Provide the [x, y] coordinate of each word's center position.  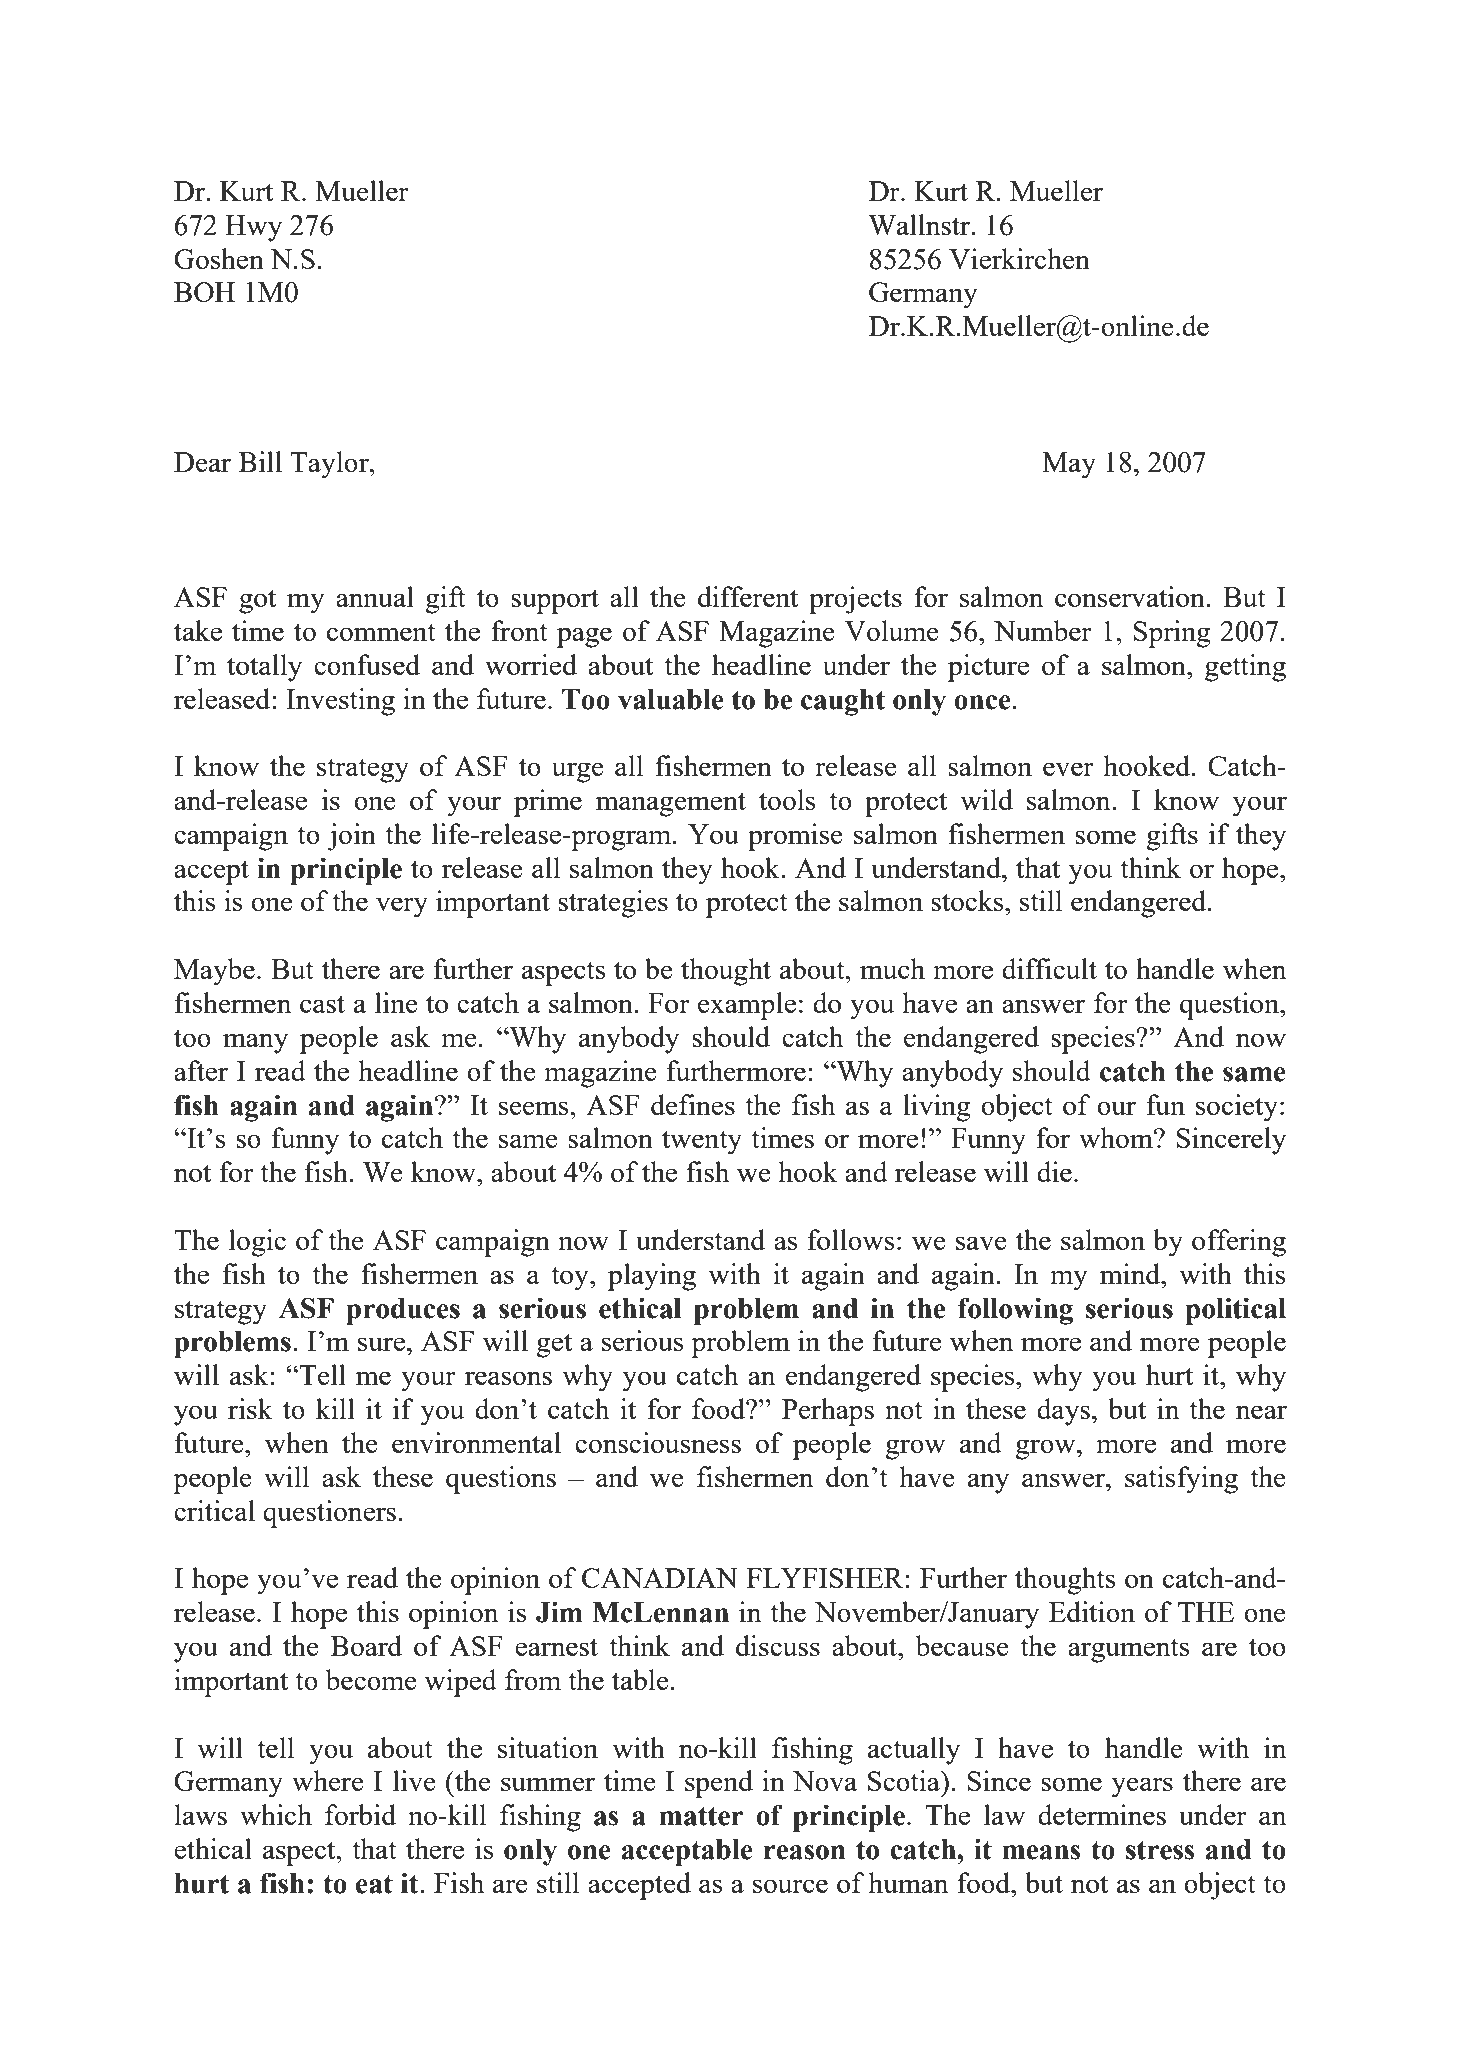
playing [652, 1277]
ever [1068, 769]
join [351, 837]
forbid [360, 1814]
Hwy [253, 228]
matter [701, 1816]
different [748, 596]
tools [787, 799]
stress [1160, 1850]
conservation [1131, 596]
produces [403, 1311]
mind [1131, 1273]
